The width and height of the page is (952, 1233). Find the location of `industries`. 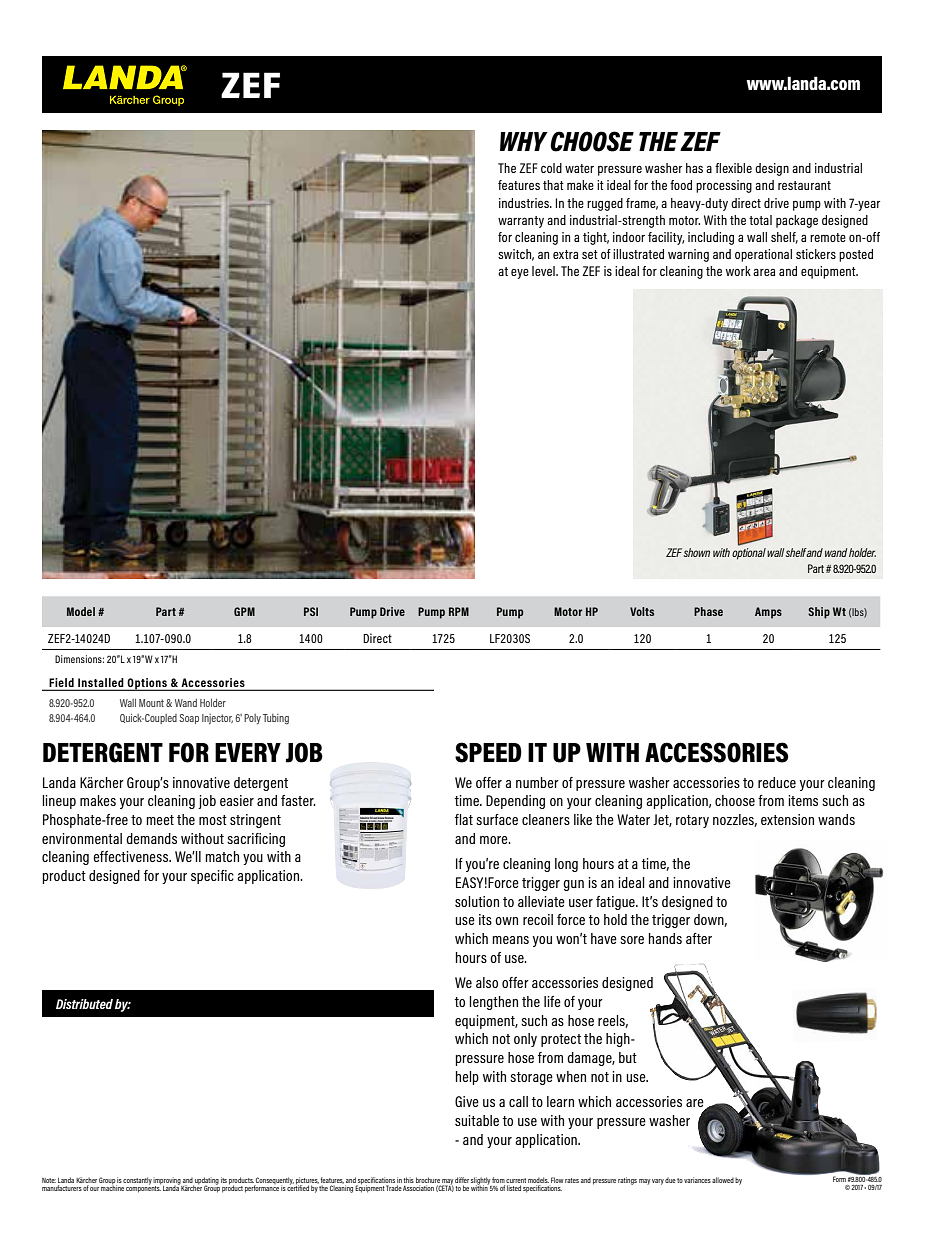

industries is located at coordinates (525, 203).
